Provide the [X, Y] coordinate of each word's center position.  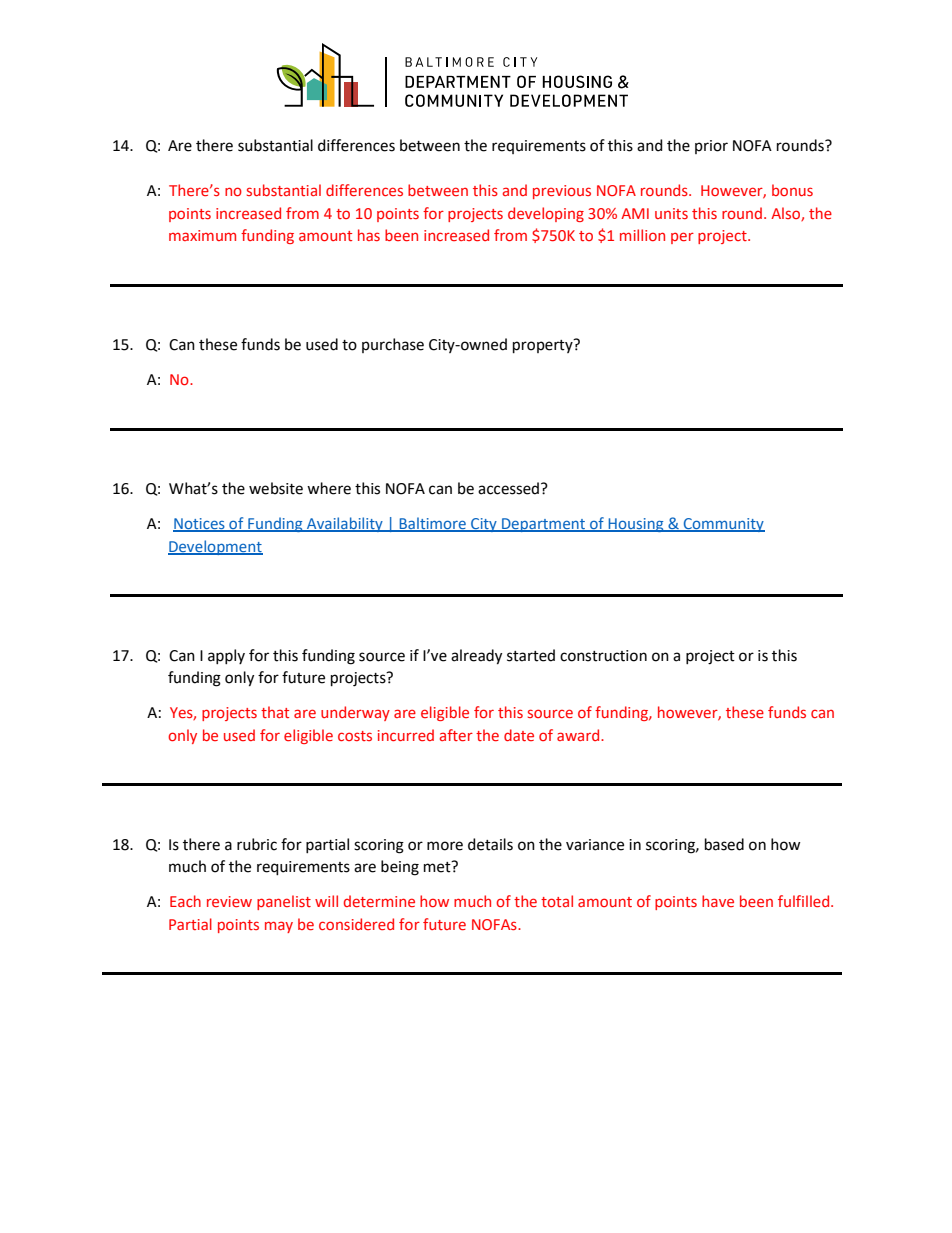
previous [562, 192]
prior [711, 147]
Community [723, 525]
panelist [284, 902]
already [476, 657]
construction [603, 656]
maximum [202, 235]
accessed [508, 488]
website [276, 488]
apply [226, 656]
